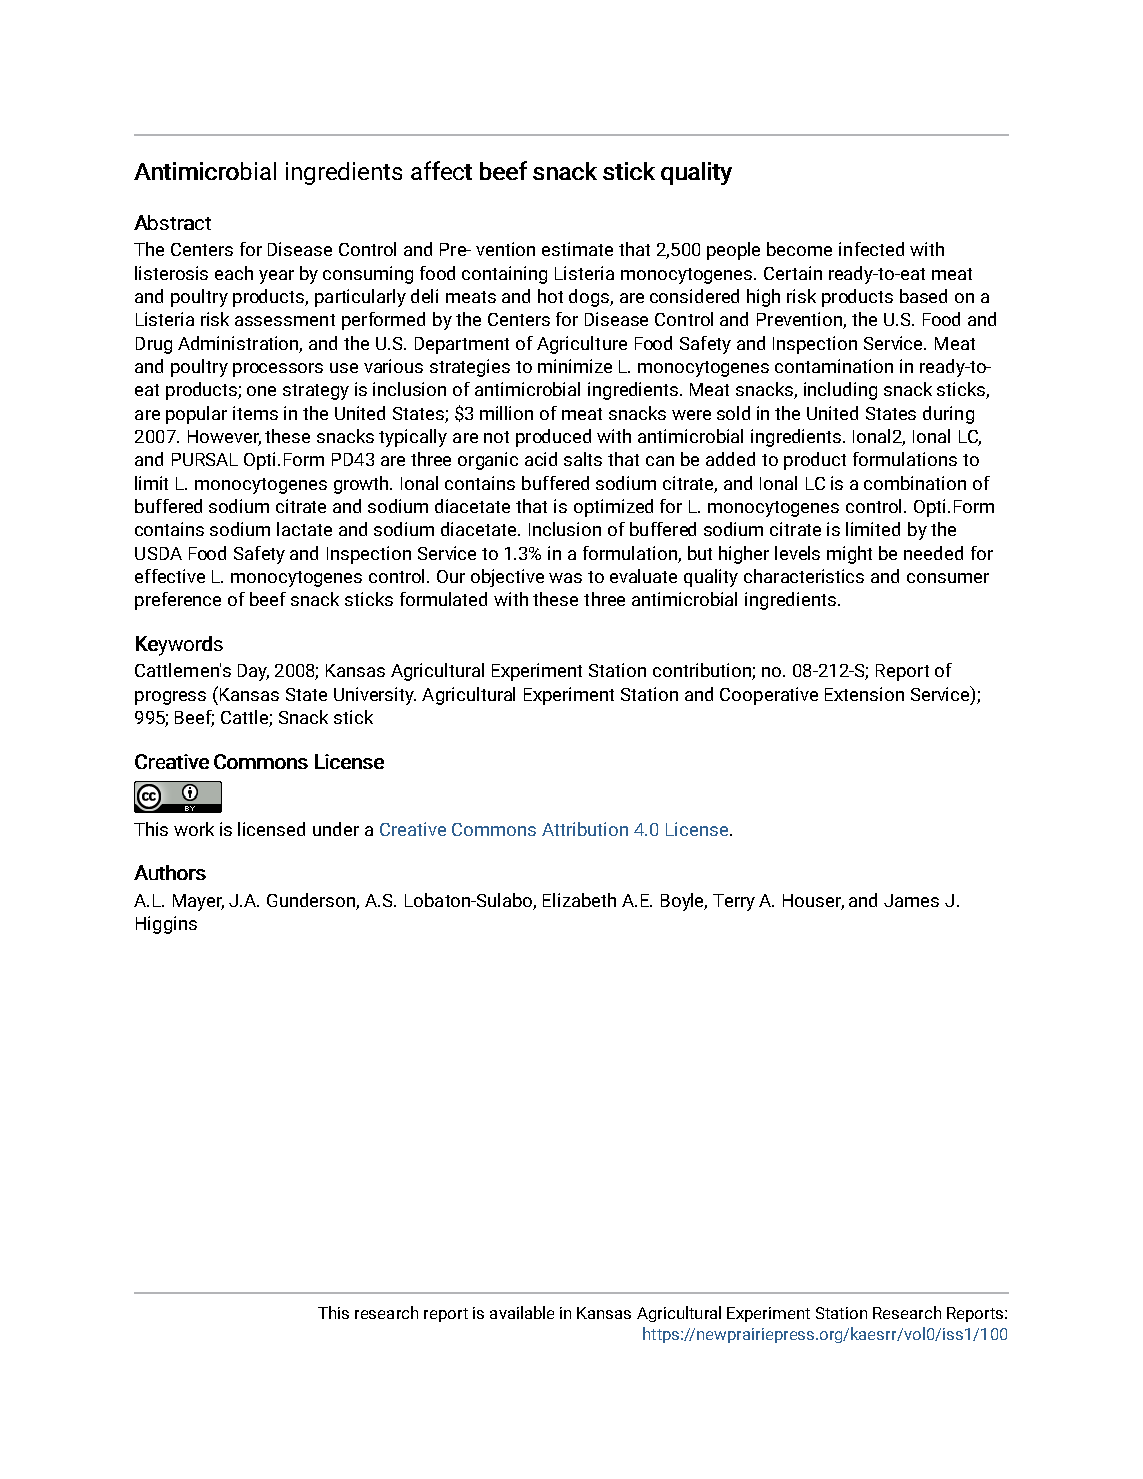 This page has height=1479, width=1143. What do you see at coordinates (198, 902) in the page?
I see `Mayer` at bounding box center [198, 902].
